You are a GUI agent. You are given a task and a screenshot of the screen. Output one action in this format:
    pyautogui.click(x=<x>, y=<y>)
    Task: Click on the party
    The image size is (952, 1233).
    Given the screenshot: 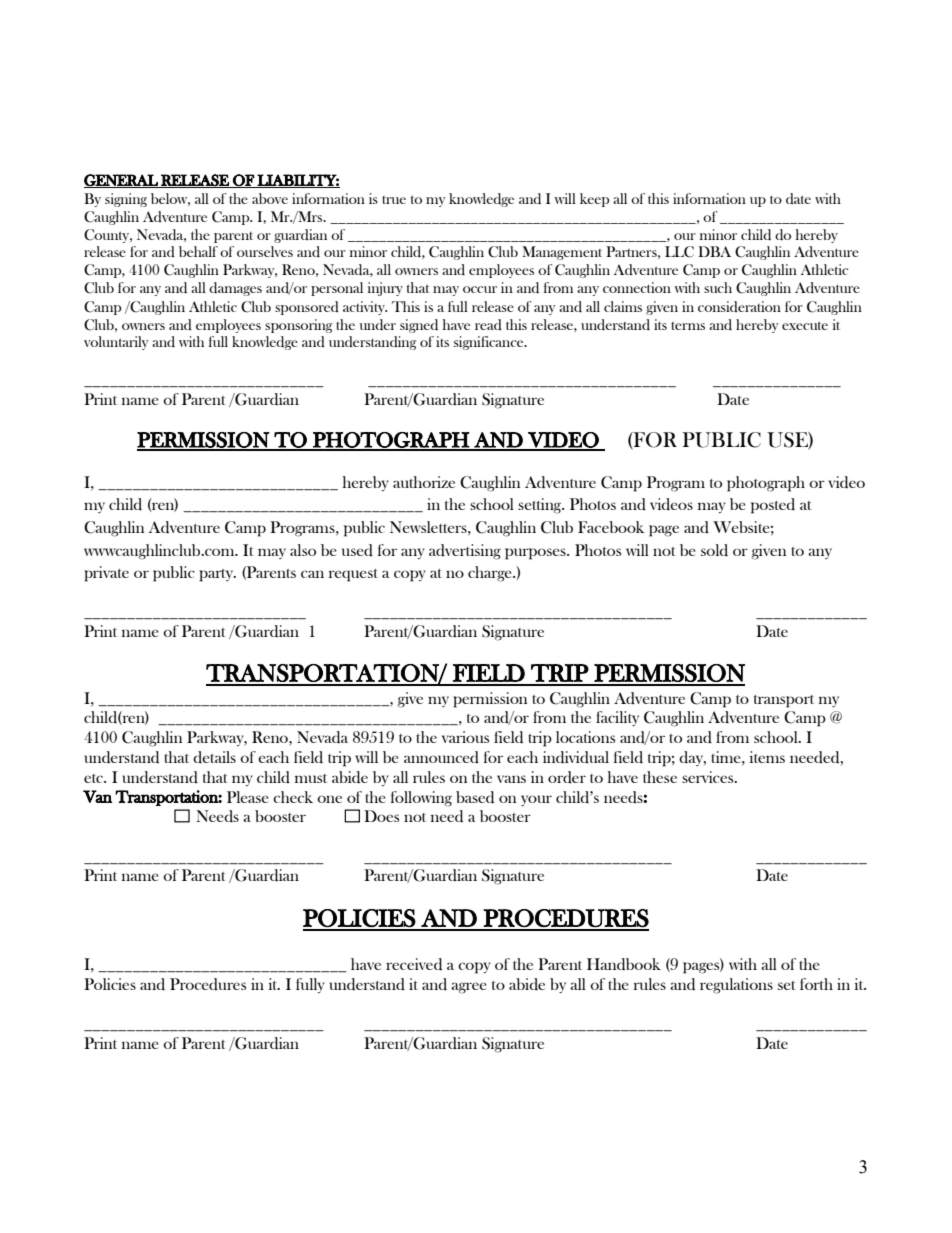 What is the action you would take?
    pyautogui.click(x=217, y=575)
